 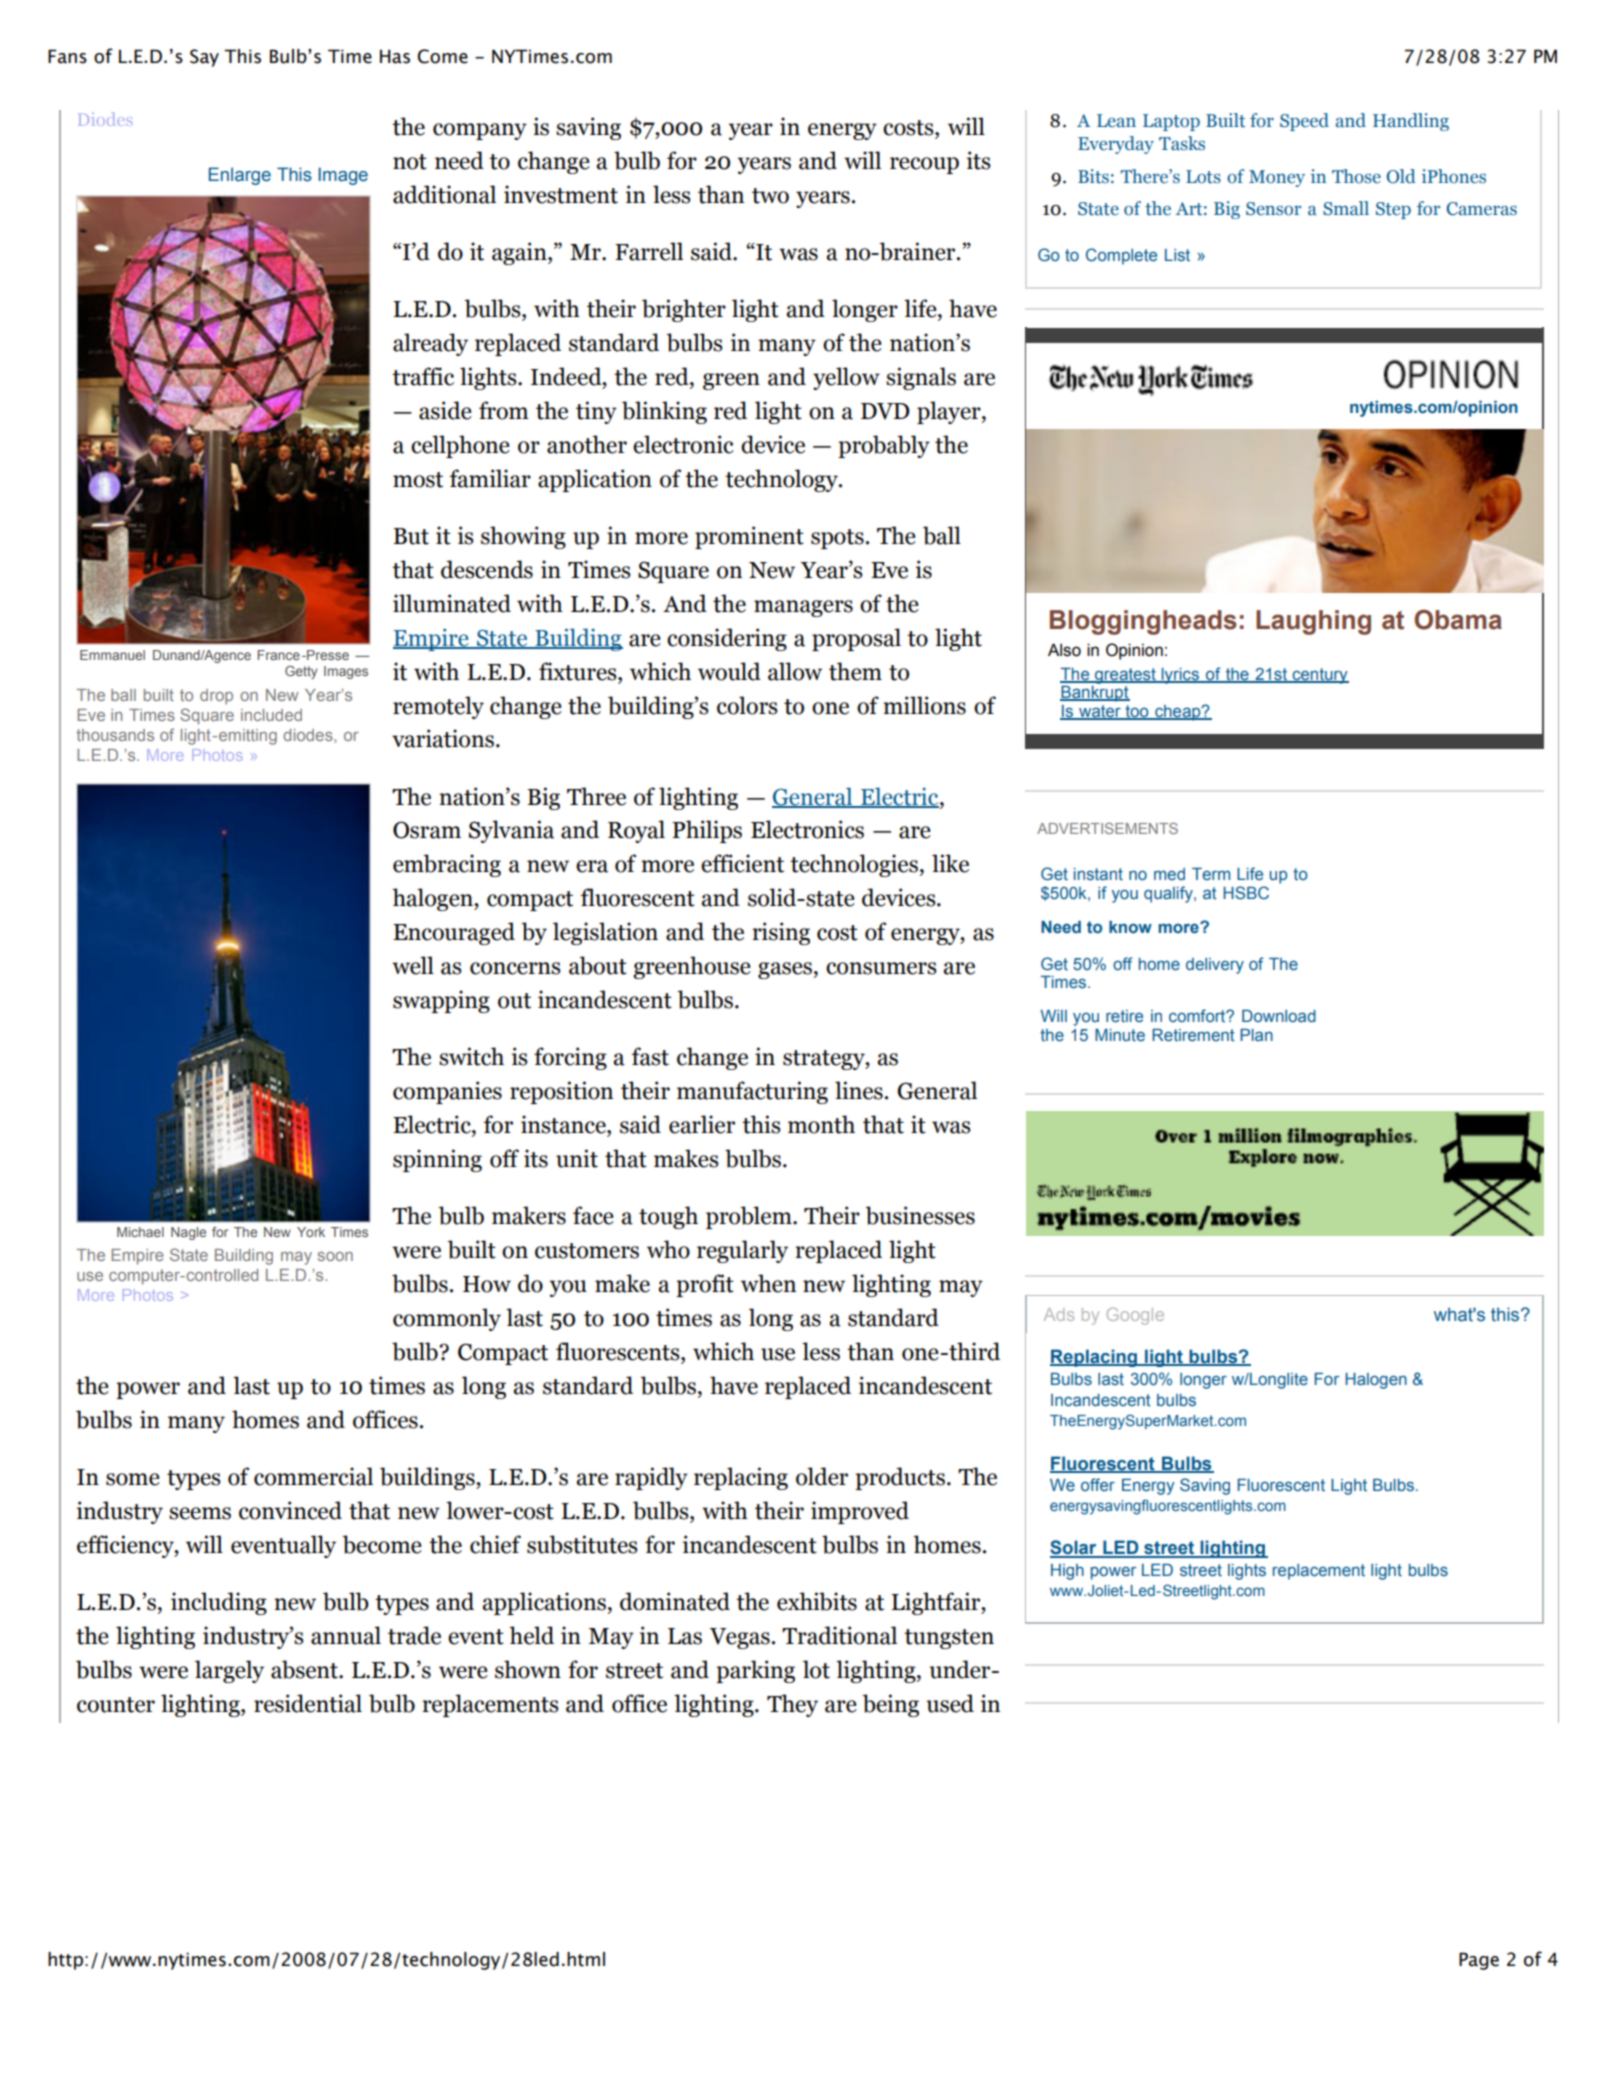 I want to click on gases, so click(x=785, y=970).
